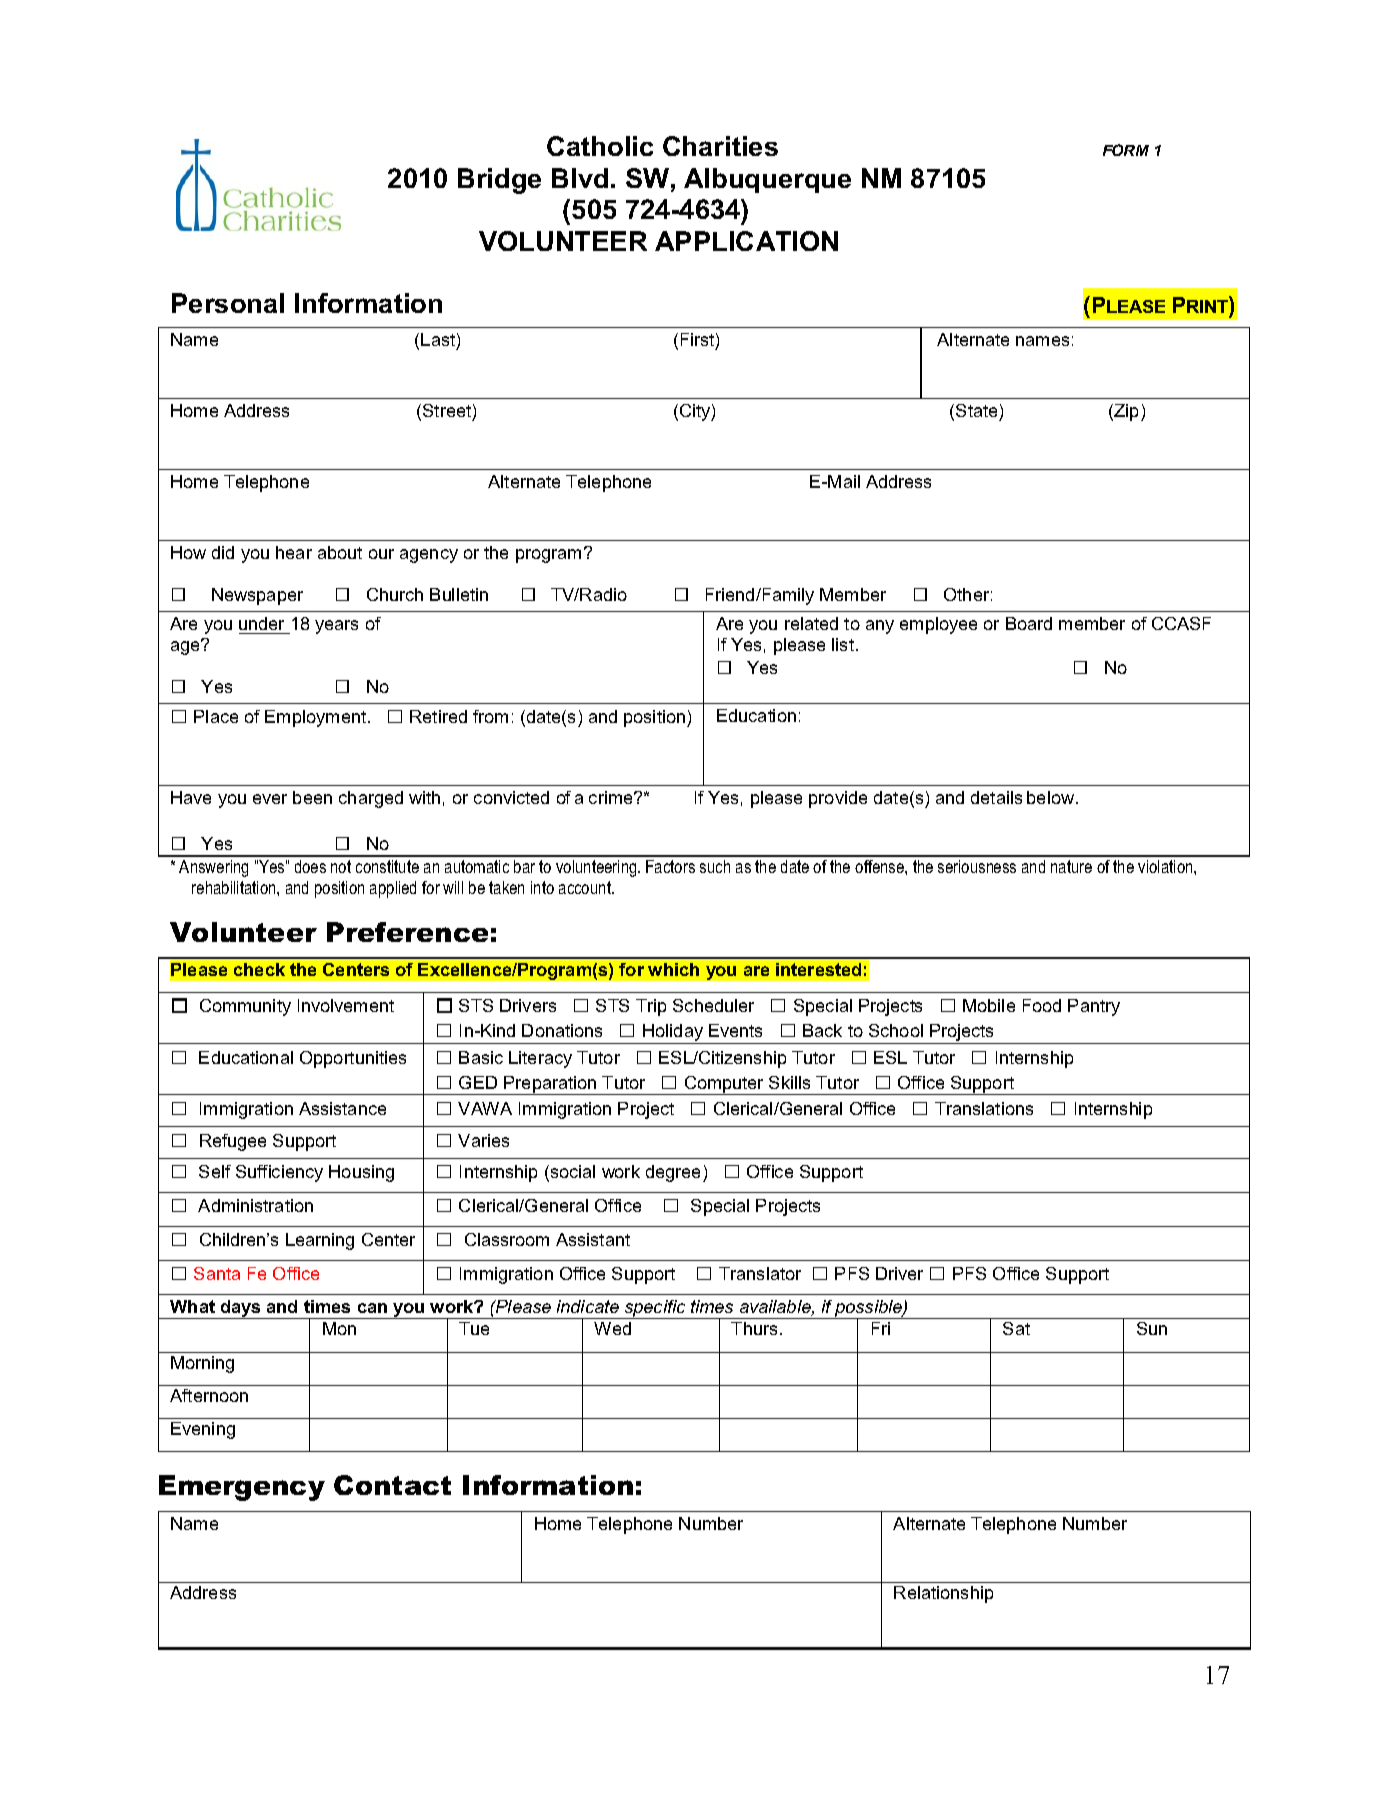 The width and height of the image is (1395, 1805). I want to click on related, so click(811, 623).
